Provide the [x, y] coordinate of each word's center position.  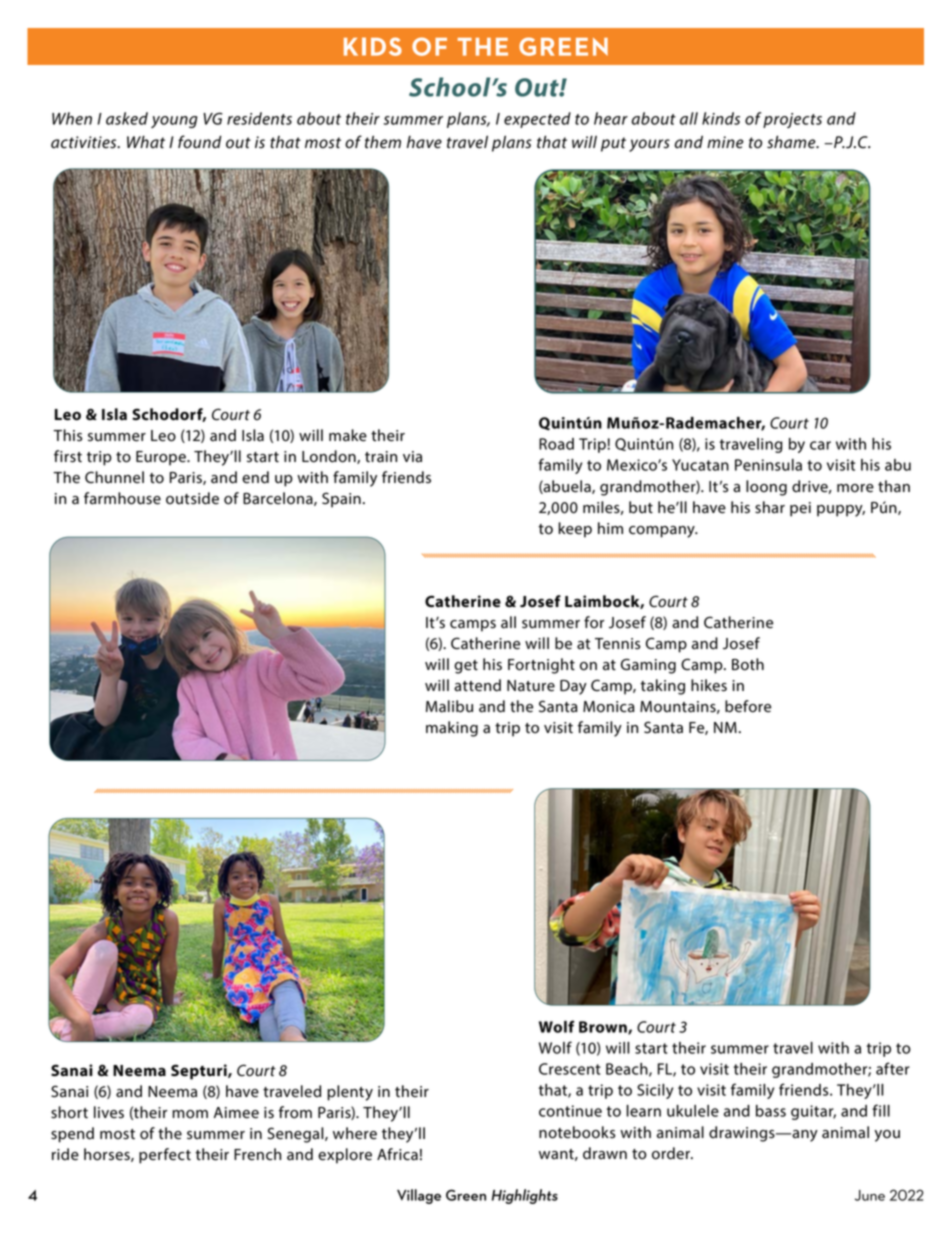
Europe [162, 458]
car [820, 445]
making [452, 729]
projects [792, 120]
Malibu [449, 706]
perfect [165, 1156]
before [748, 706]
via [412, 457]
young [174, 122]
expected [537, 120]
